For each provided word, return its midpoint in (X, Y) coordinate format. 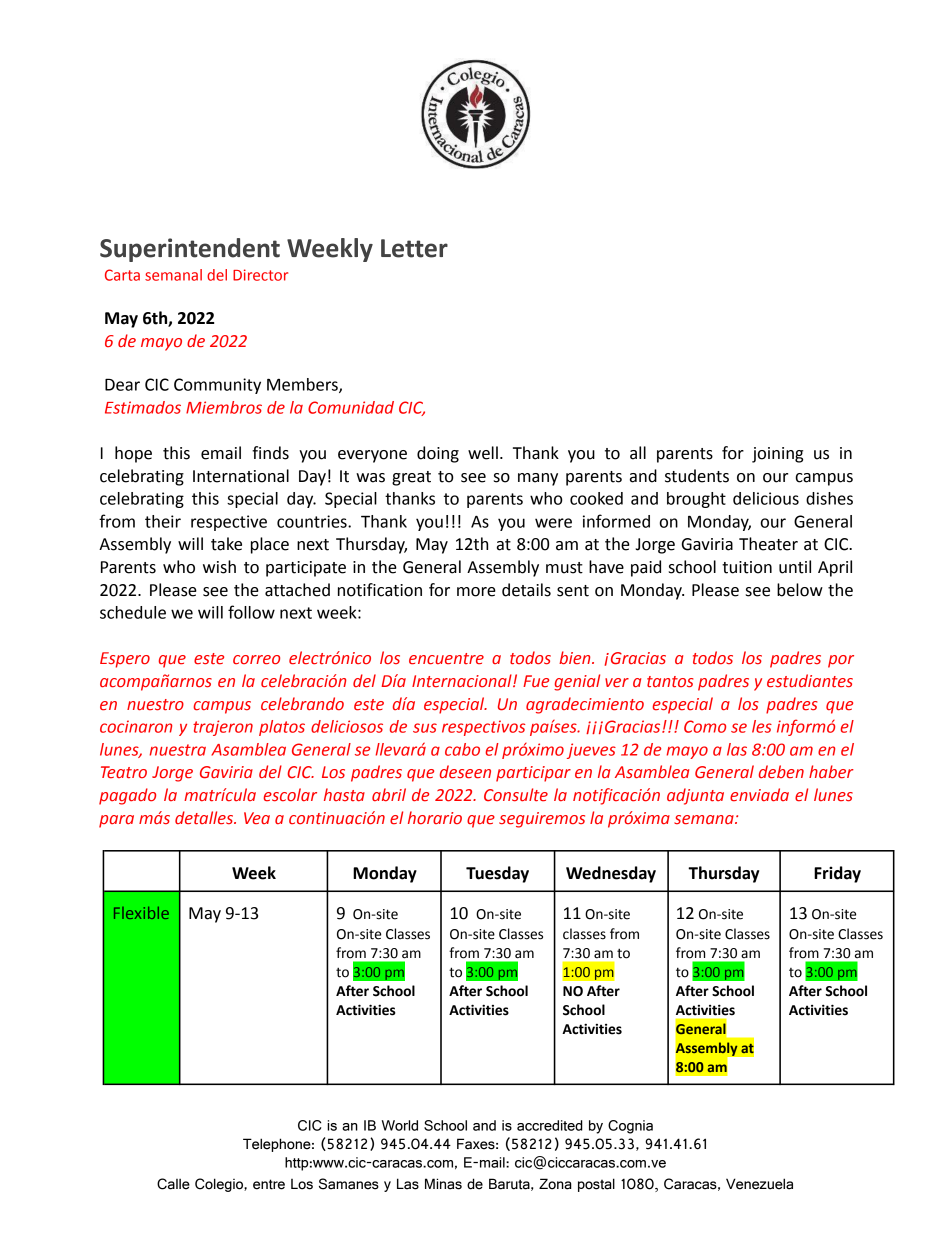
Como (705, 726)
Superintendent (190, 250)
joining (777, 455)
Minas (443, 1184)
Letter (414, 248)
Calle (173, 1184)
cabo (462, 749)
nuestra (178, 750)
